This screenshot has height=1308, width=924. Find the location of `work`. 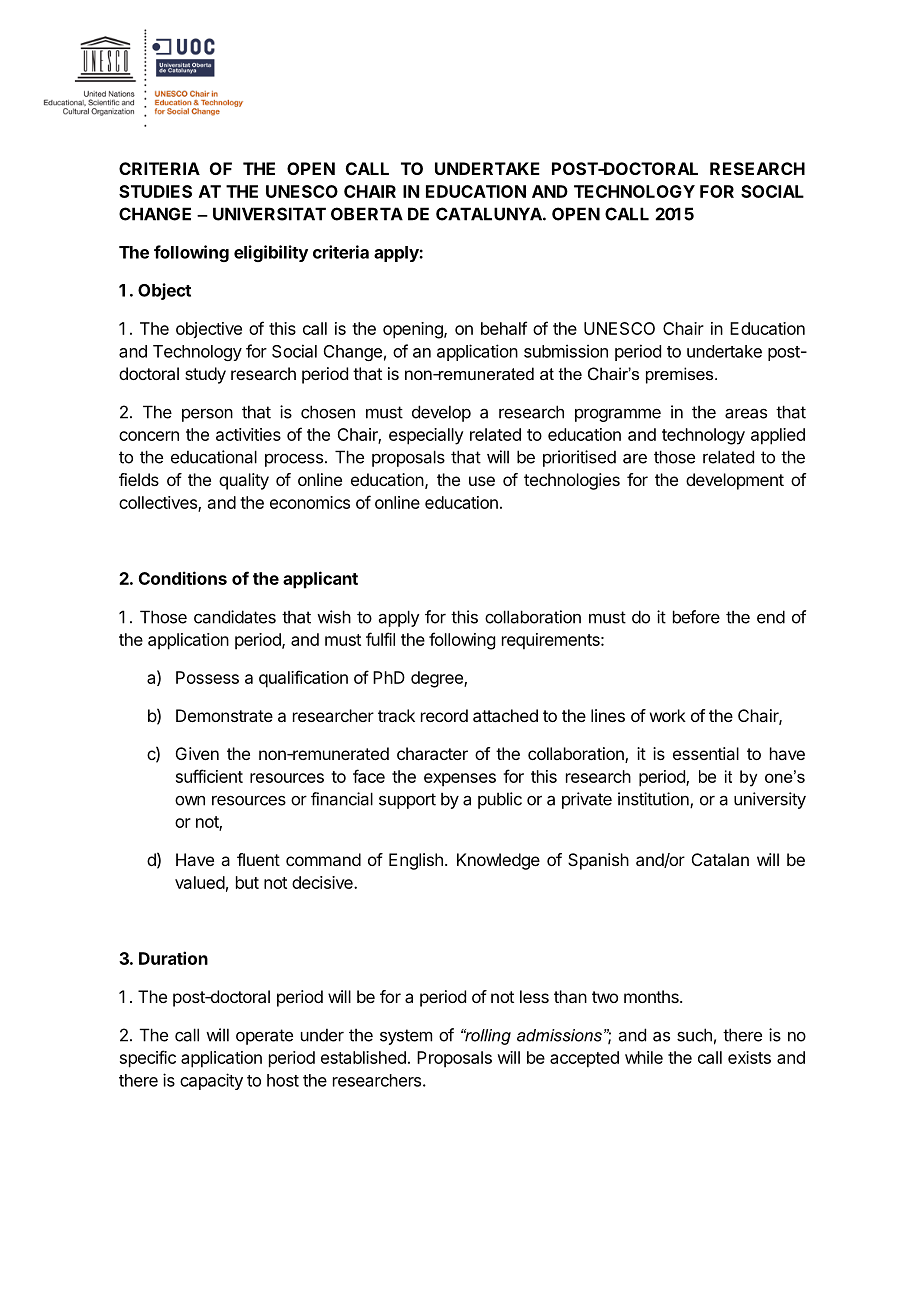

work is located at coordinates (668, 715).
